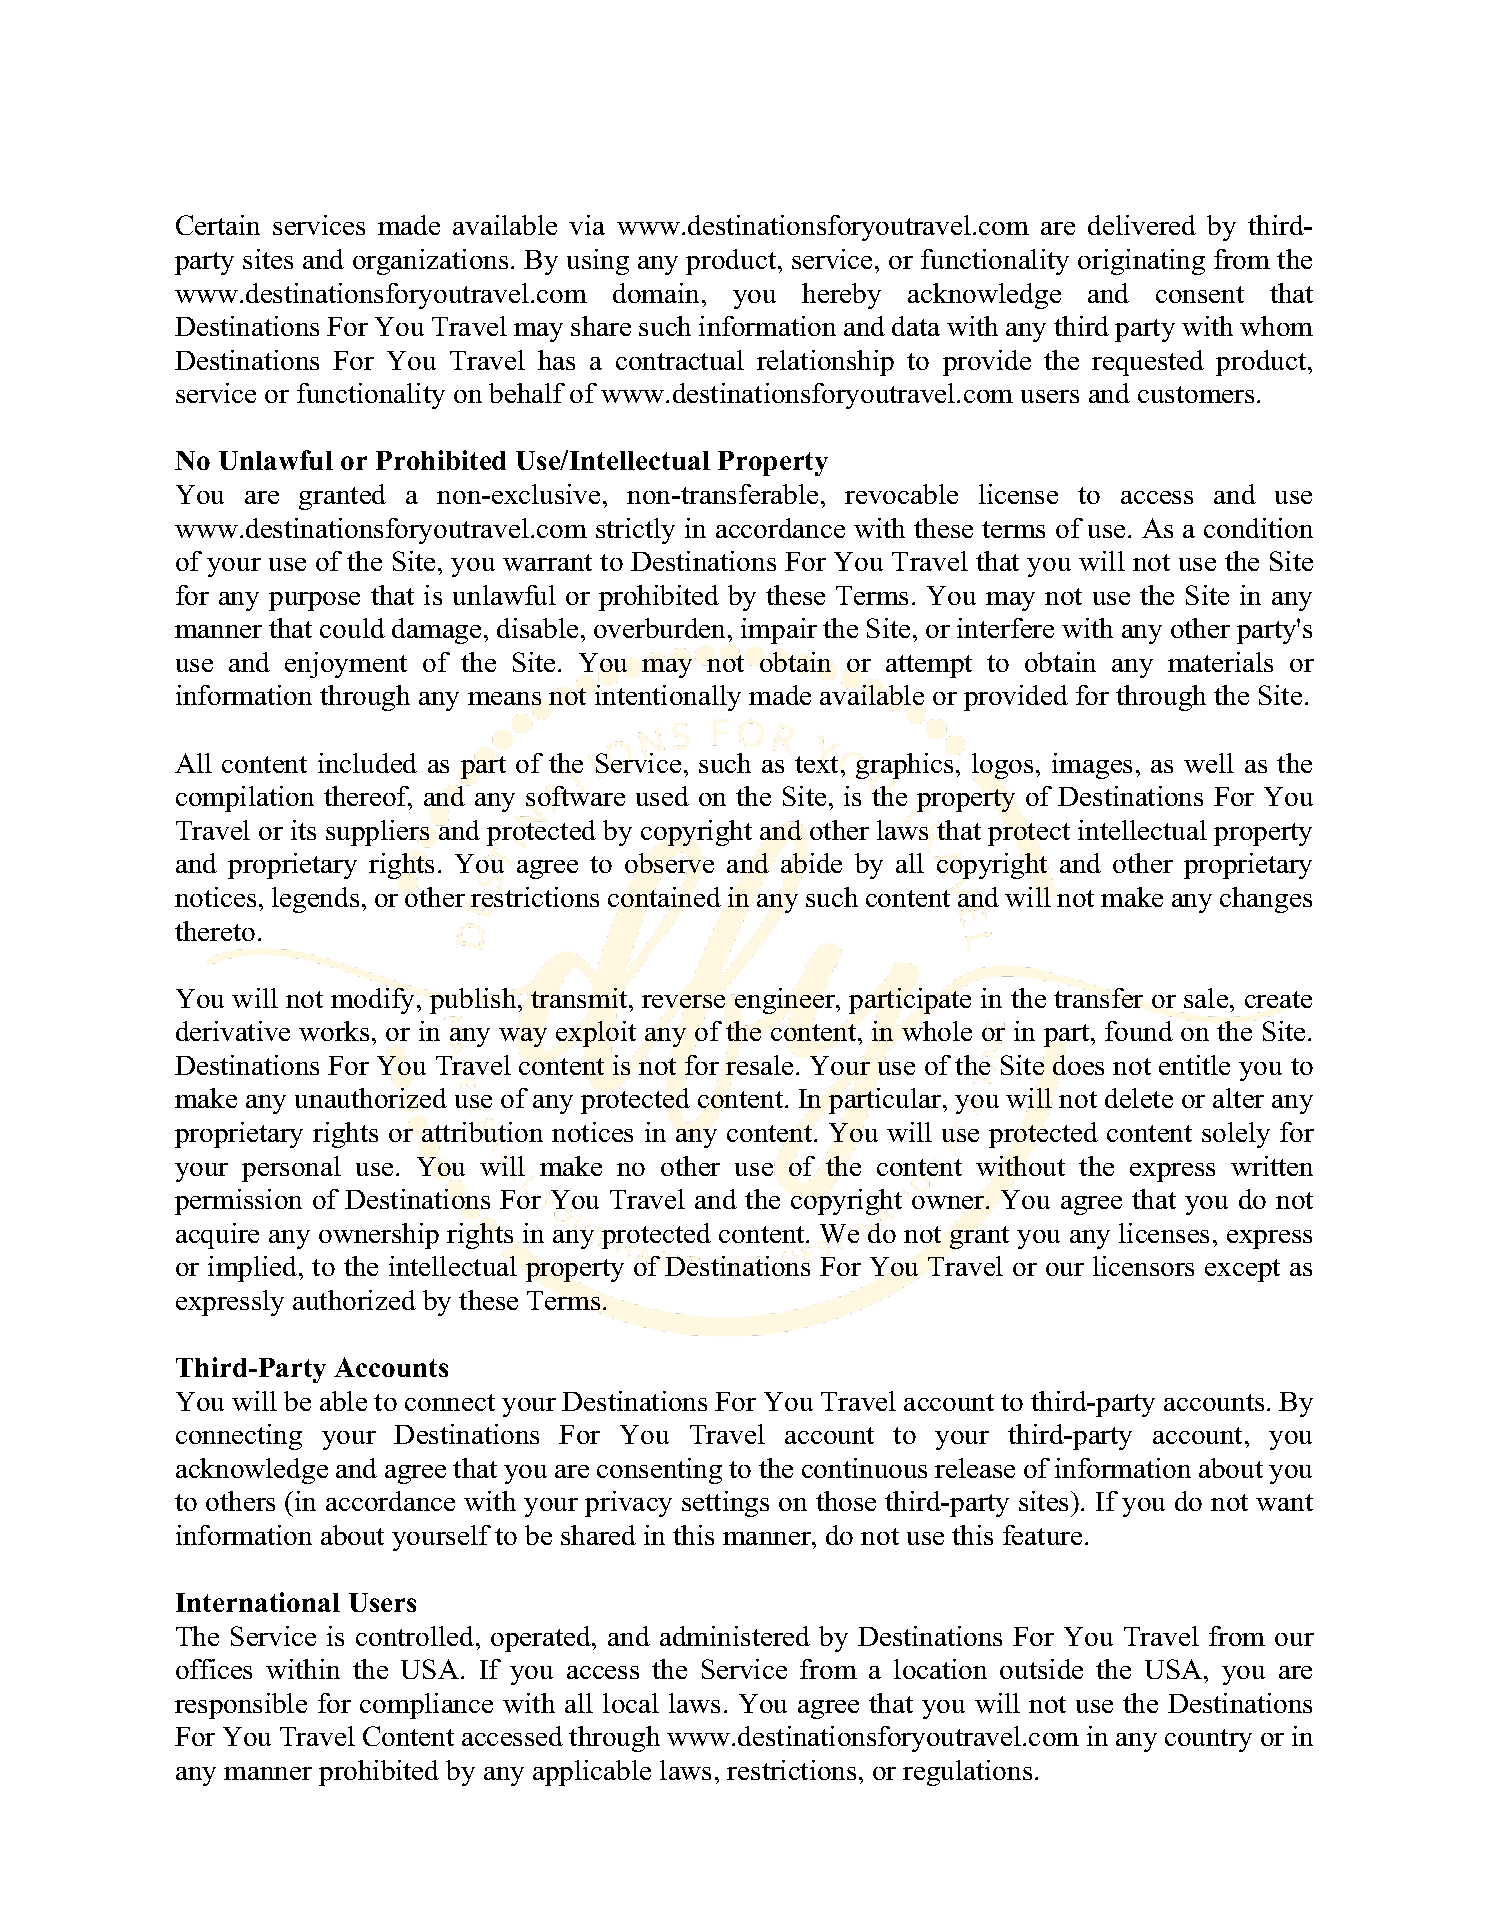 The width and height of the screenshot is (1489, 1927). What do you see at coordinates (1242, 1270) in the screenshot?
I see `except` at bounding box center [1242, 1270].
